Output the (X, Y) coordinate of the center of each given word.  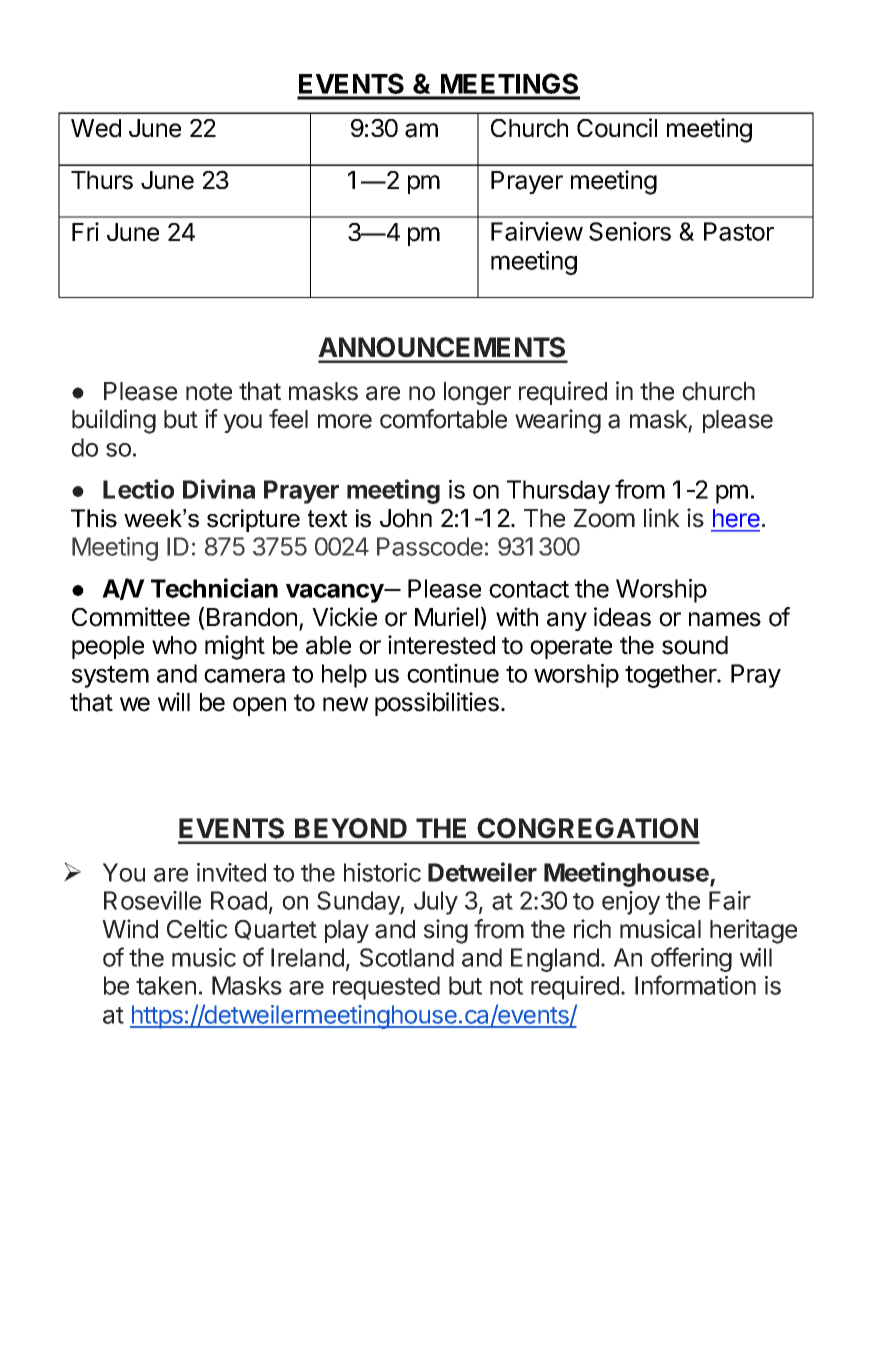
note (209, 392)
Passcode (430, 546)
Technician (214, 588)
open (259, 706)
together (671, 676)
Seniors (630, 231)
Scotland (407, 957)
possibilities (437, 704)
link (662, 517)
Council (617, 128)
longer (477, 393)
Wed (96, 128)
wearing (558, 421)
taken (166, 985)
